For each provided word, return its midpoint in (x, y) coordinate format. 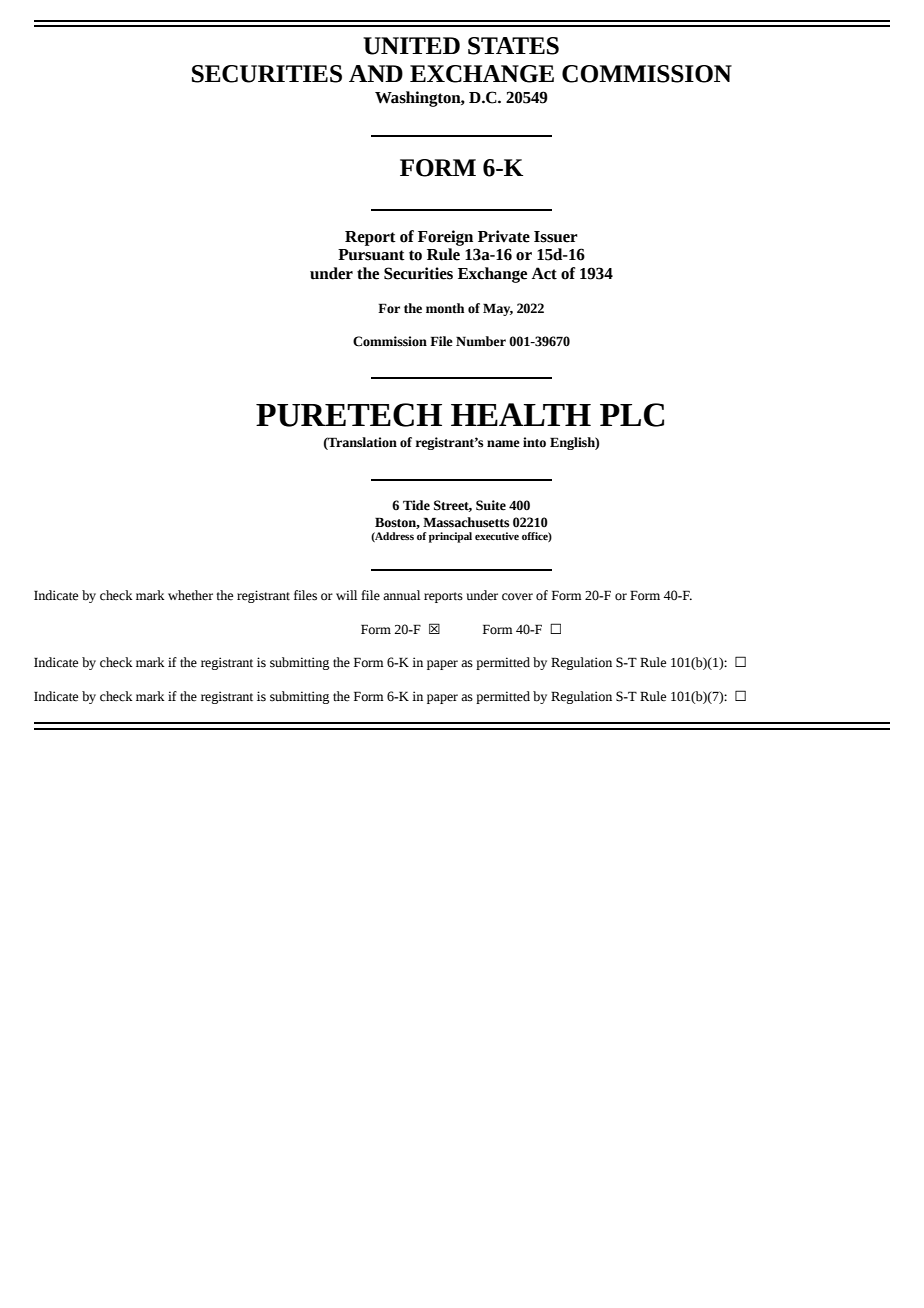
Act (544, 273)
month (445, 308)
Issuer (556, 237)
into (534, 442)
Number (481, 341)
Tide (416, 505)
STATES (513, 46)
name (503, 444)
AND (376, 73)
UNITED (411, 46)
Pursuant (371, 255)
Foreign (445, 238)
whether (190, 595)
